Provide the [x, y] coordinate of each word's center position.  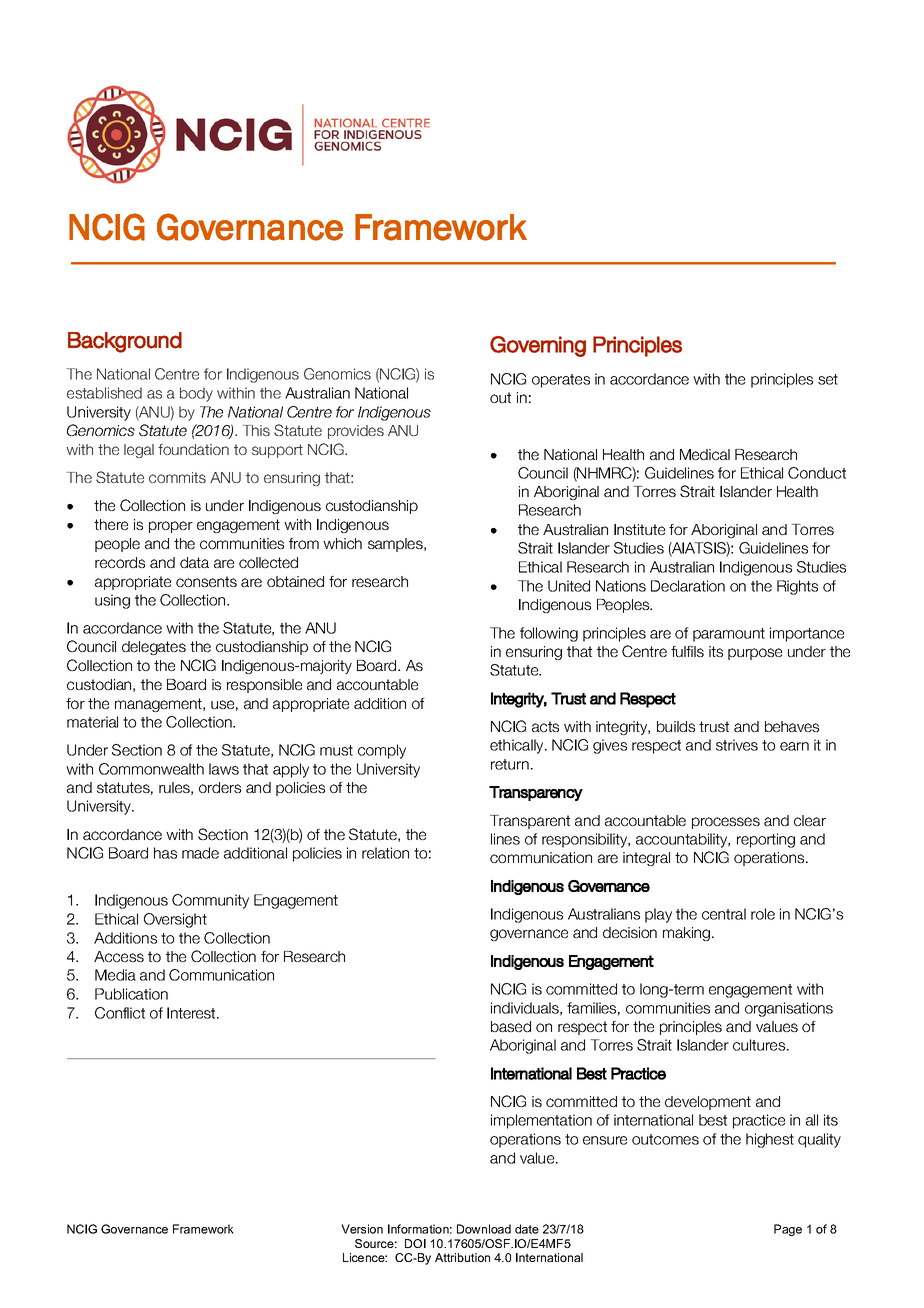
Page [788, 1230]
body [196, 394]
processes [726, 823]
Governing [538, 346]
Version [362, 1229]
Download [484, 1229]
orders [220, 787]
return [510, 764]
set [828, 379]
